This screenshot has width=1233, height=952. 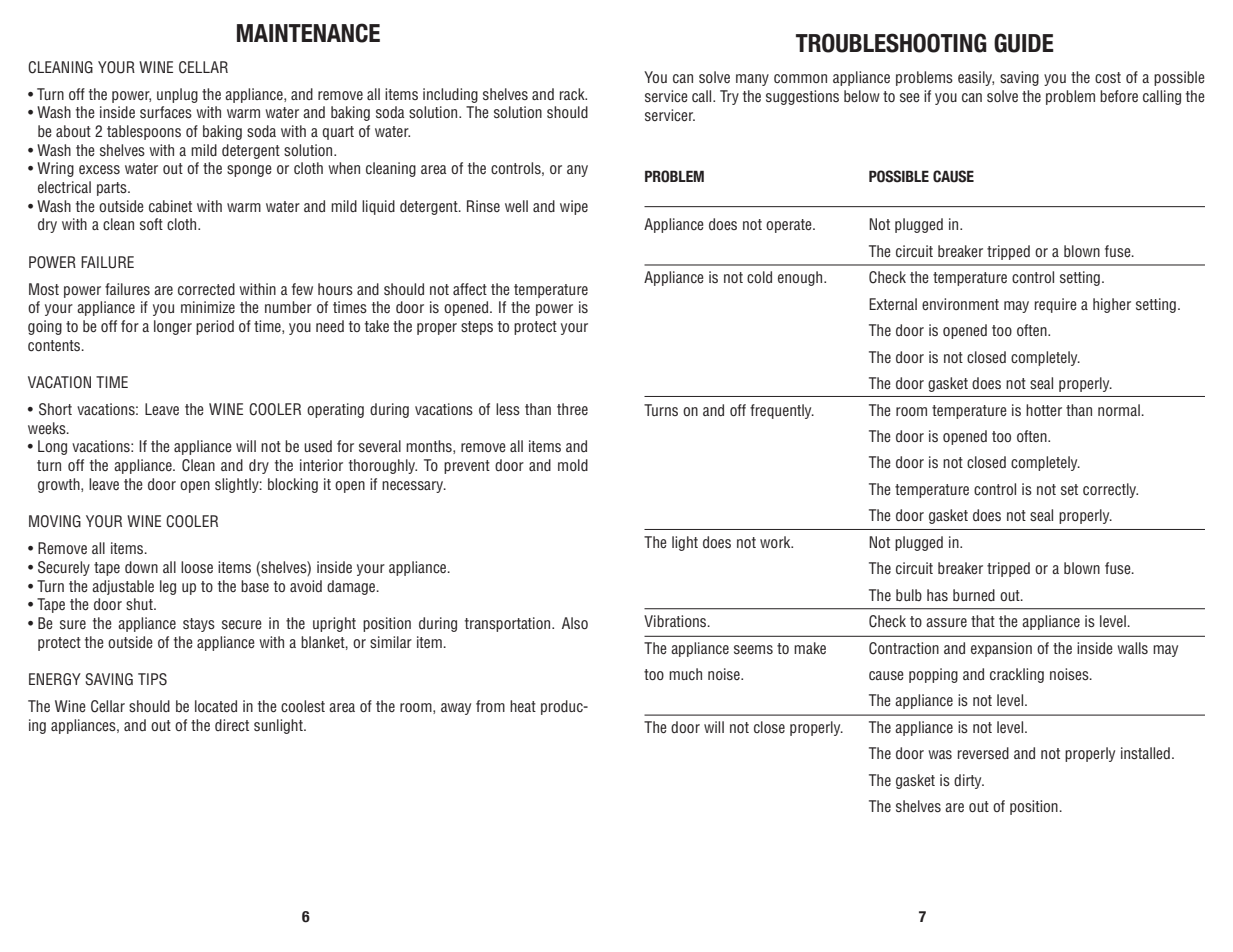 What do you see at coordinates (232, 725) in the screenshot?
I see `direct` at bounding box center [232, 725].
